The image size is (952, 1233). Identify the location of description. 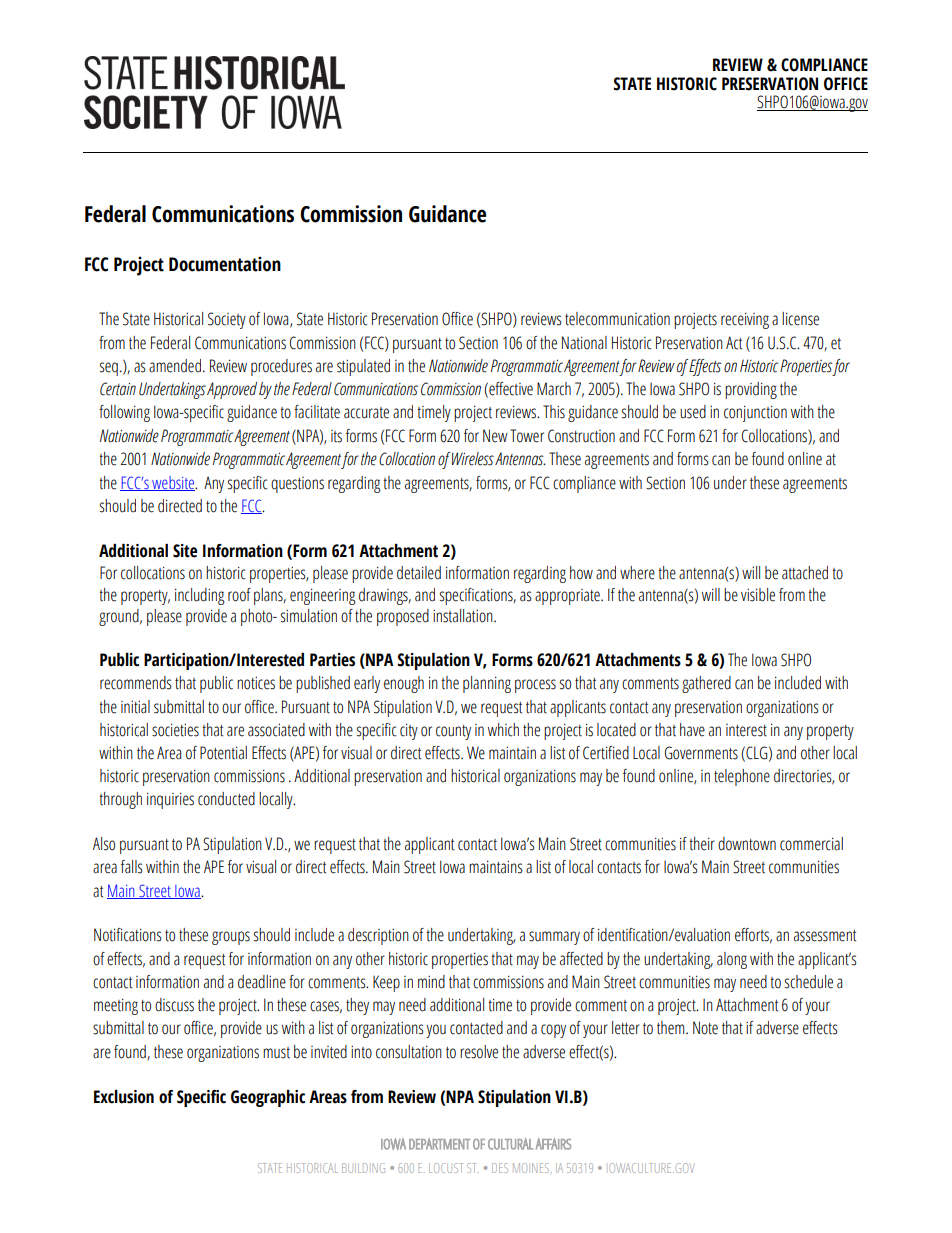
(378, 936).
